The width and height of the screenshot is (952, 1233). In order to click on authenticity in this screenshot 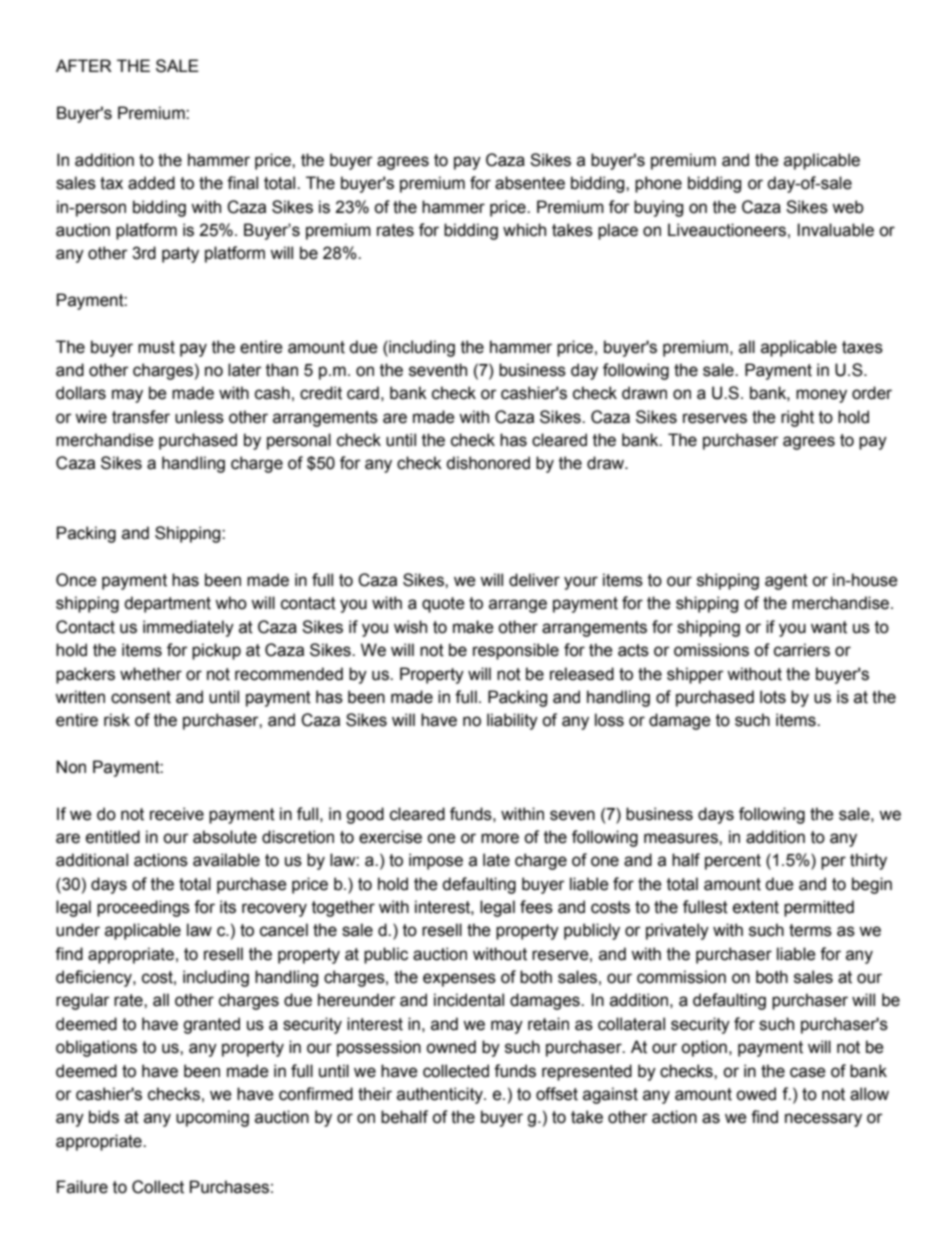, I will do `click(441, 1095)`.
